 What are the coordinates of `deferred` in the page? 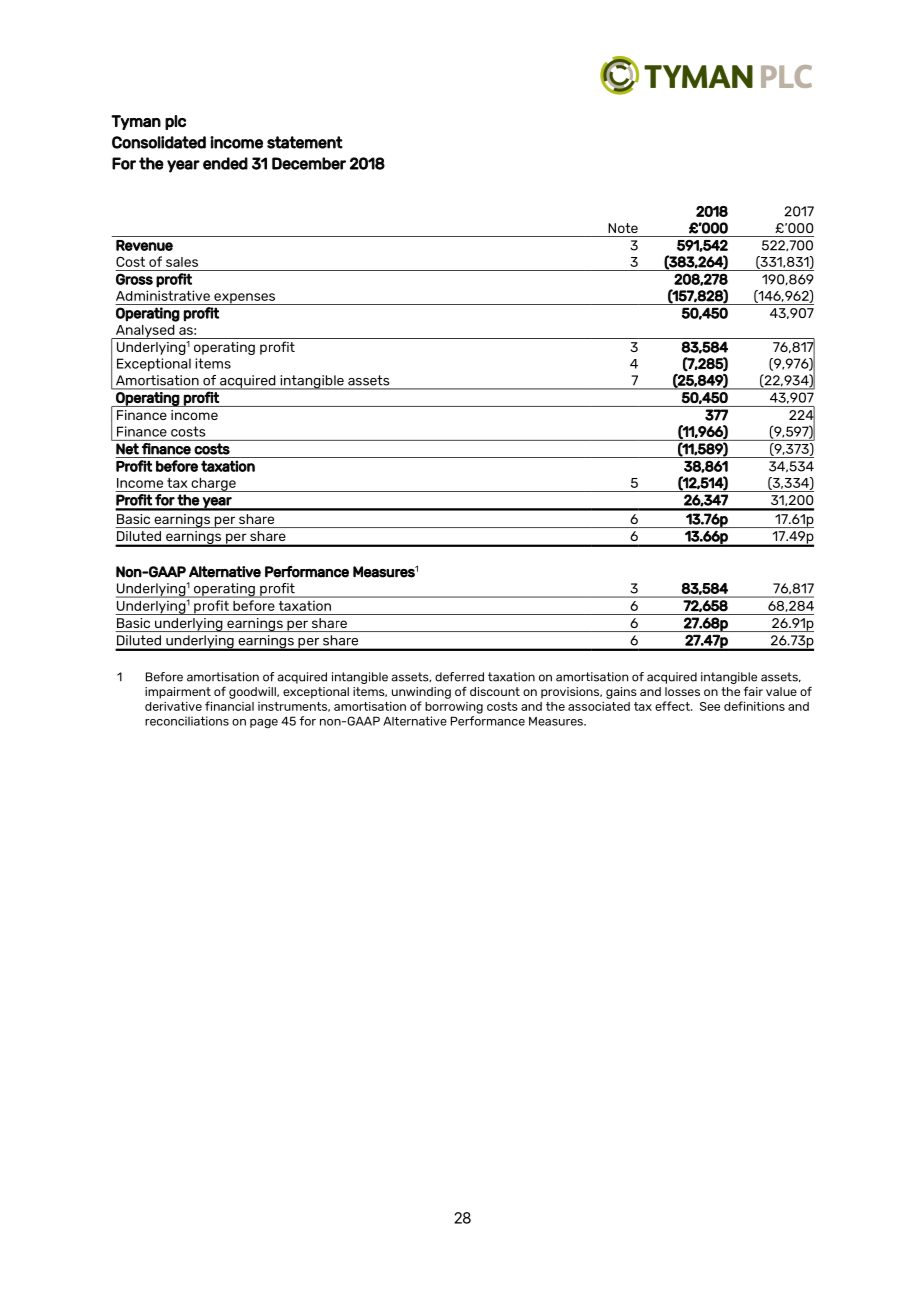 It's located at (459, 677).
